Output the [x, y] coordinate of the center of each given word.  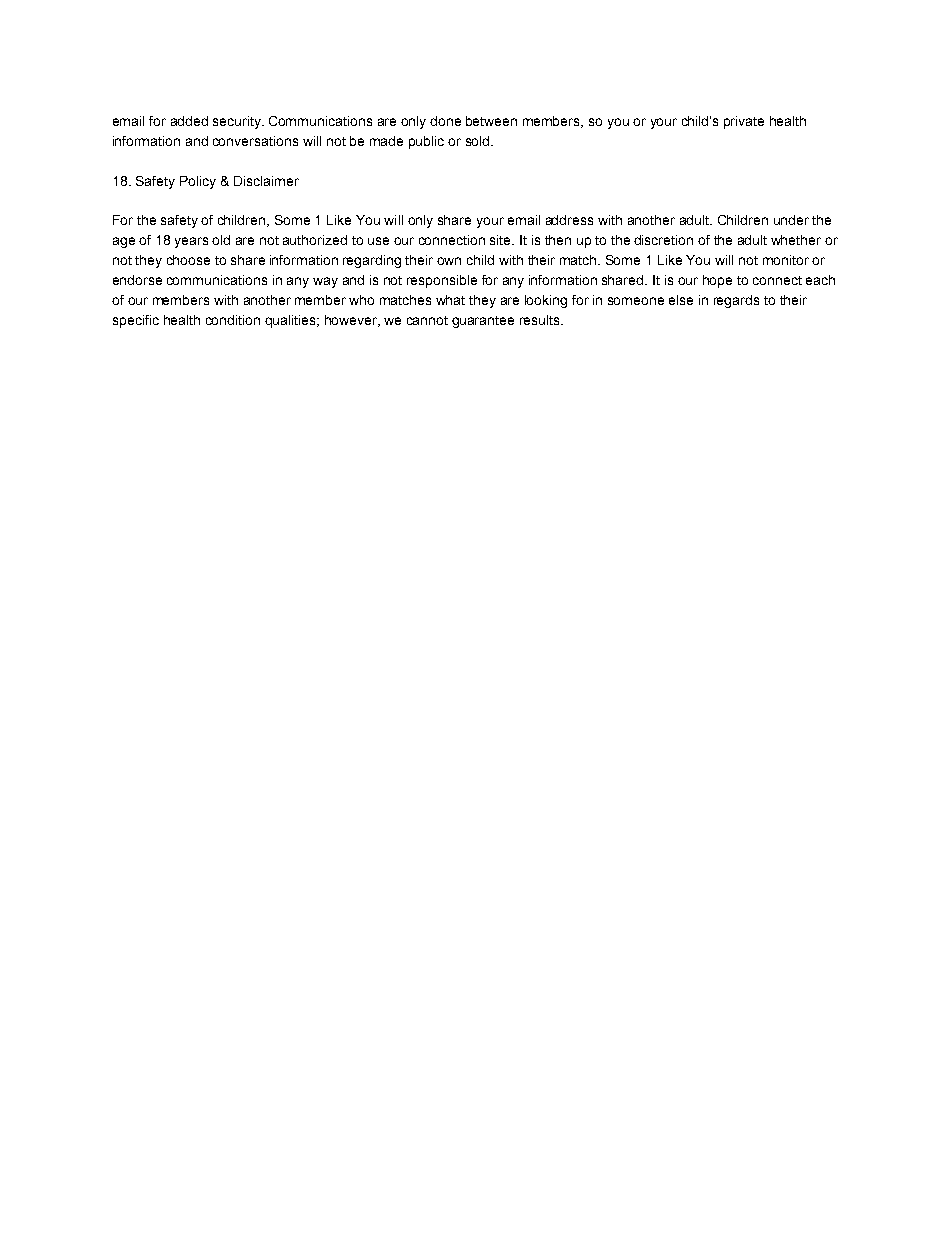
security [238, 122]
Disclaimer [266, 181]
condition [233, 320]
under [791, 220]
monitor [786, 260]
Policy [198, 182]
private [744, 122]
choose [188, 260]
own [449, 261]
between [491, 121]
